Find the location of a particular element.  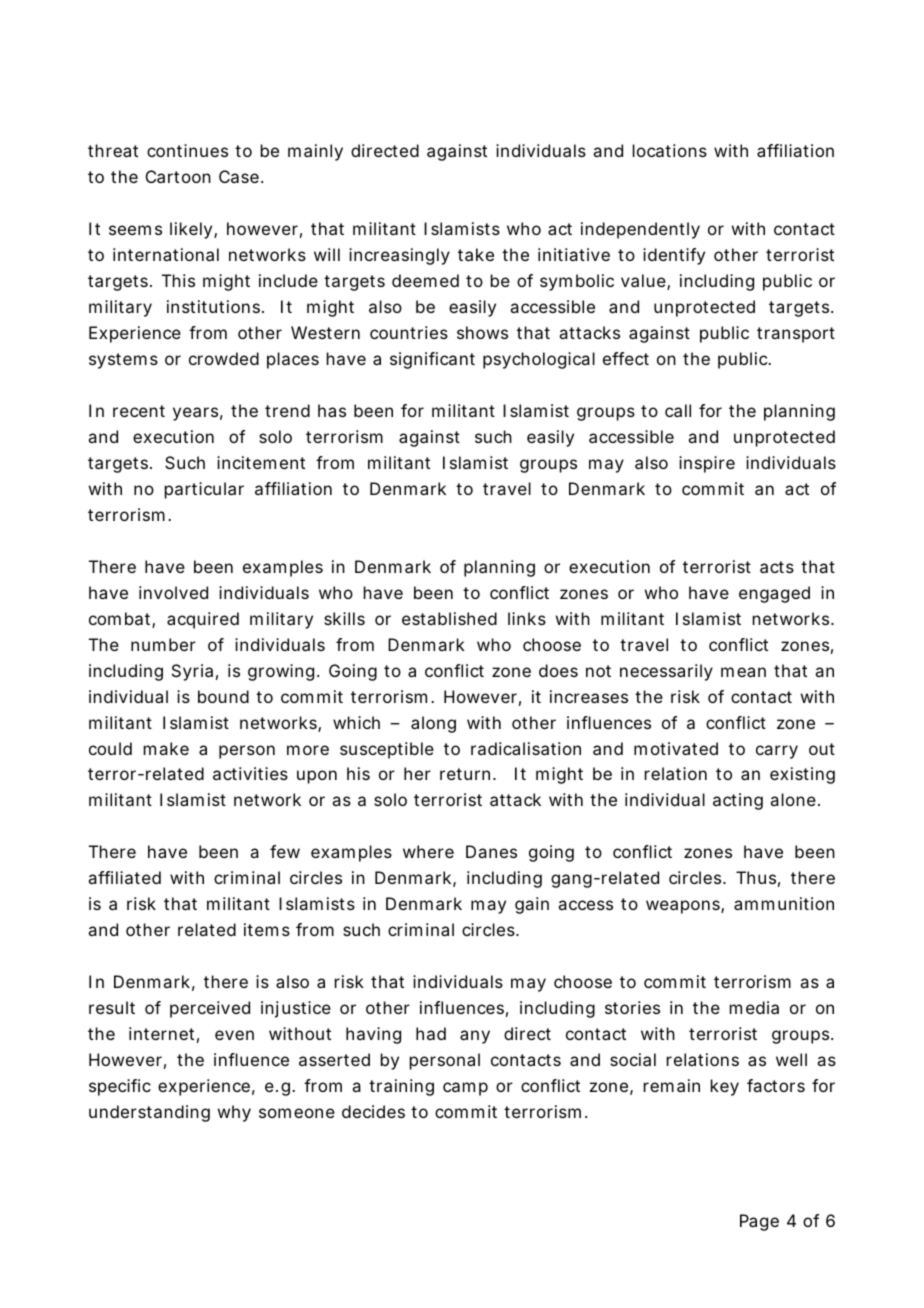

items is located at coordinates (267, 929).
